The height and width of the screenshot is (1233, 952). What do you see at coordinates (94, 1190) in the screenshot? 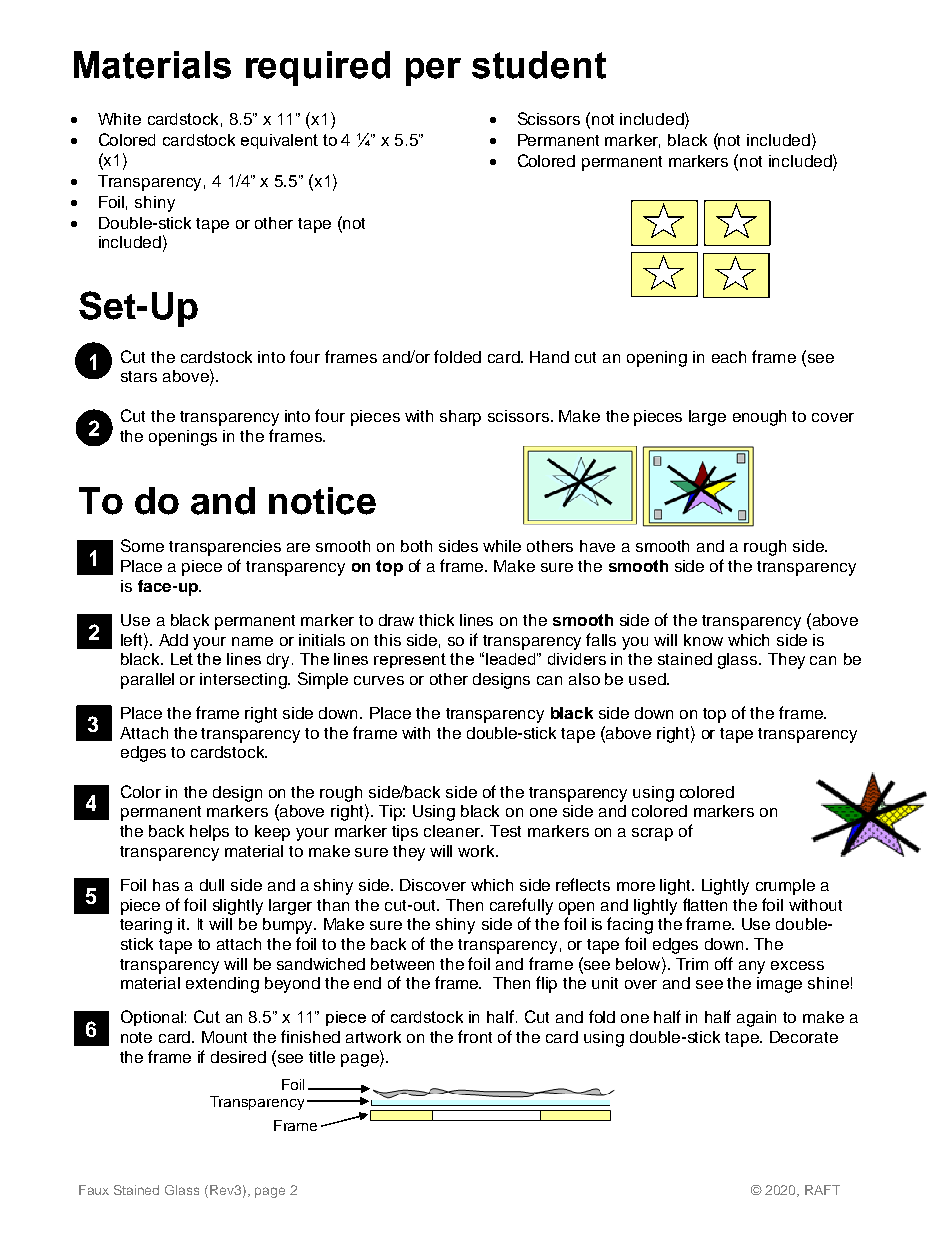
I see `Faux` at bounding box center [94, 1190].
